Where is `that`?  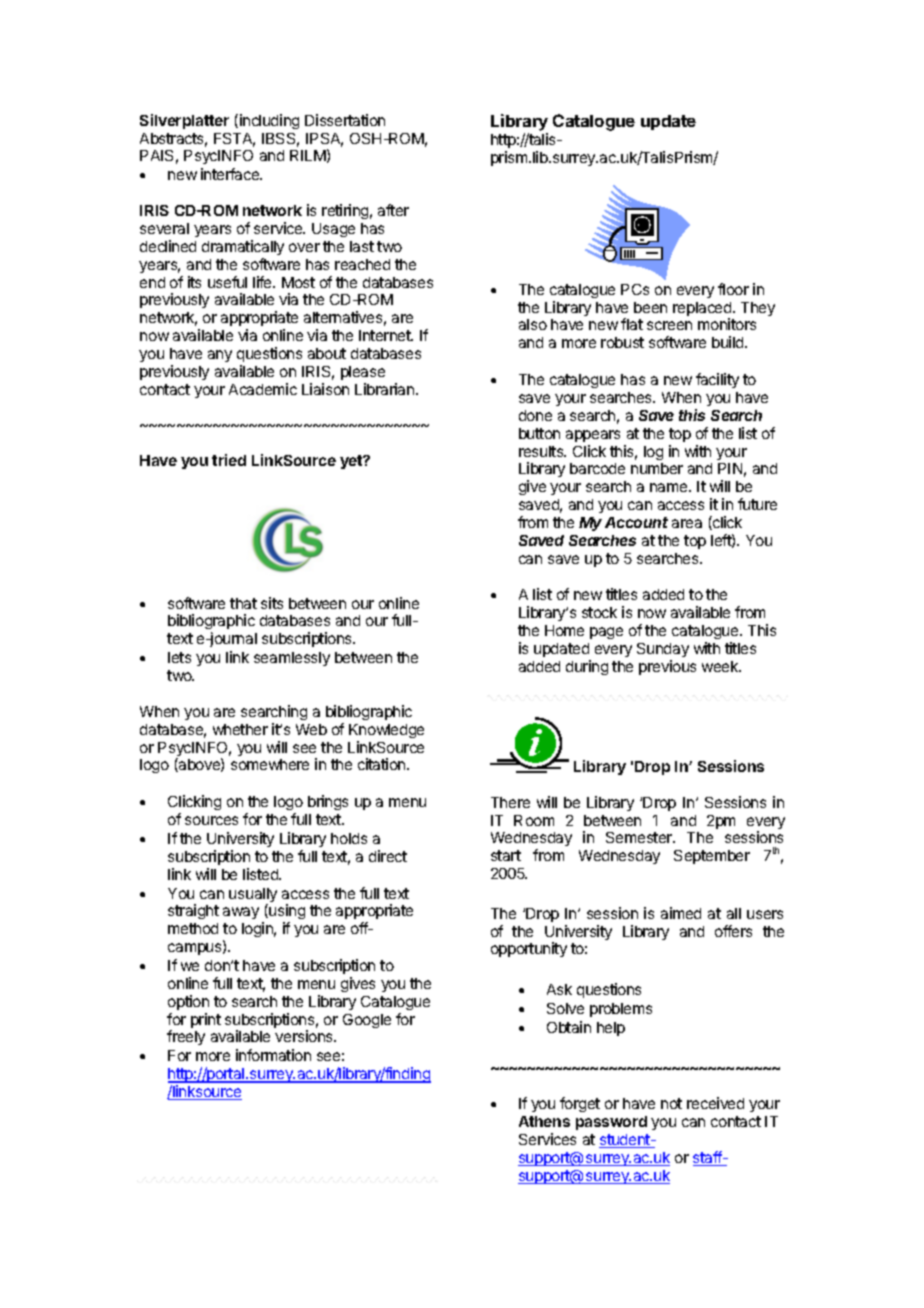 that is located at coordinates (243, 603).
